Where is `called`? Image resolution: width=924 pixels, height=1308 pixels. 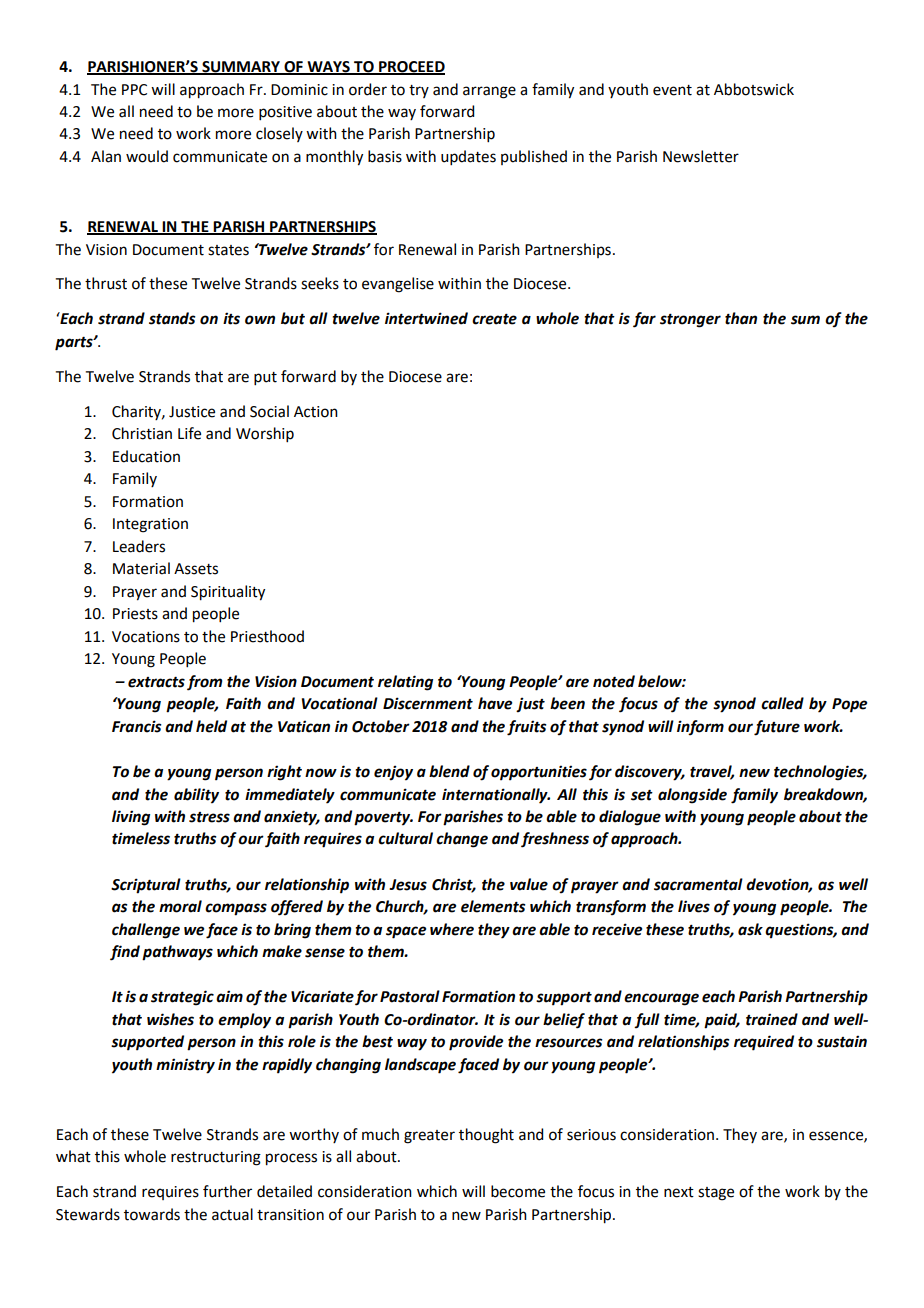
called is located at coordinates (782, 703).
